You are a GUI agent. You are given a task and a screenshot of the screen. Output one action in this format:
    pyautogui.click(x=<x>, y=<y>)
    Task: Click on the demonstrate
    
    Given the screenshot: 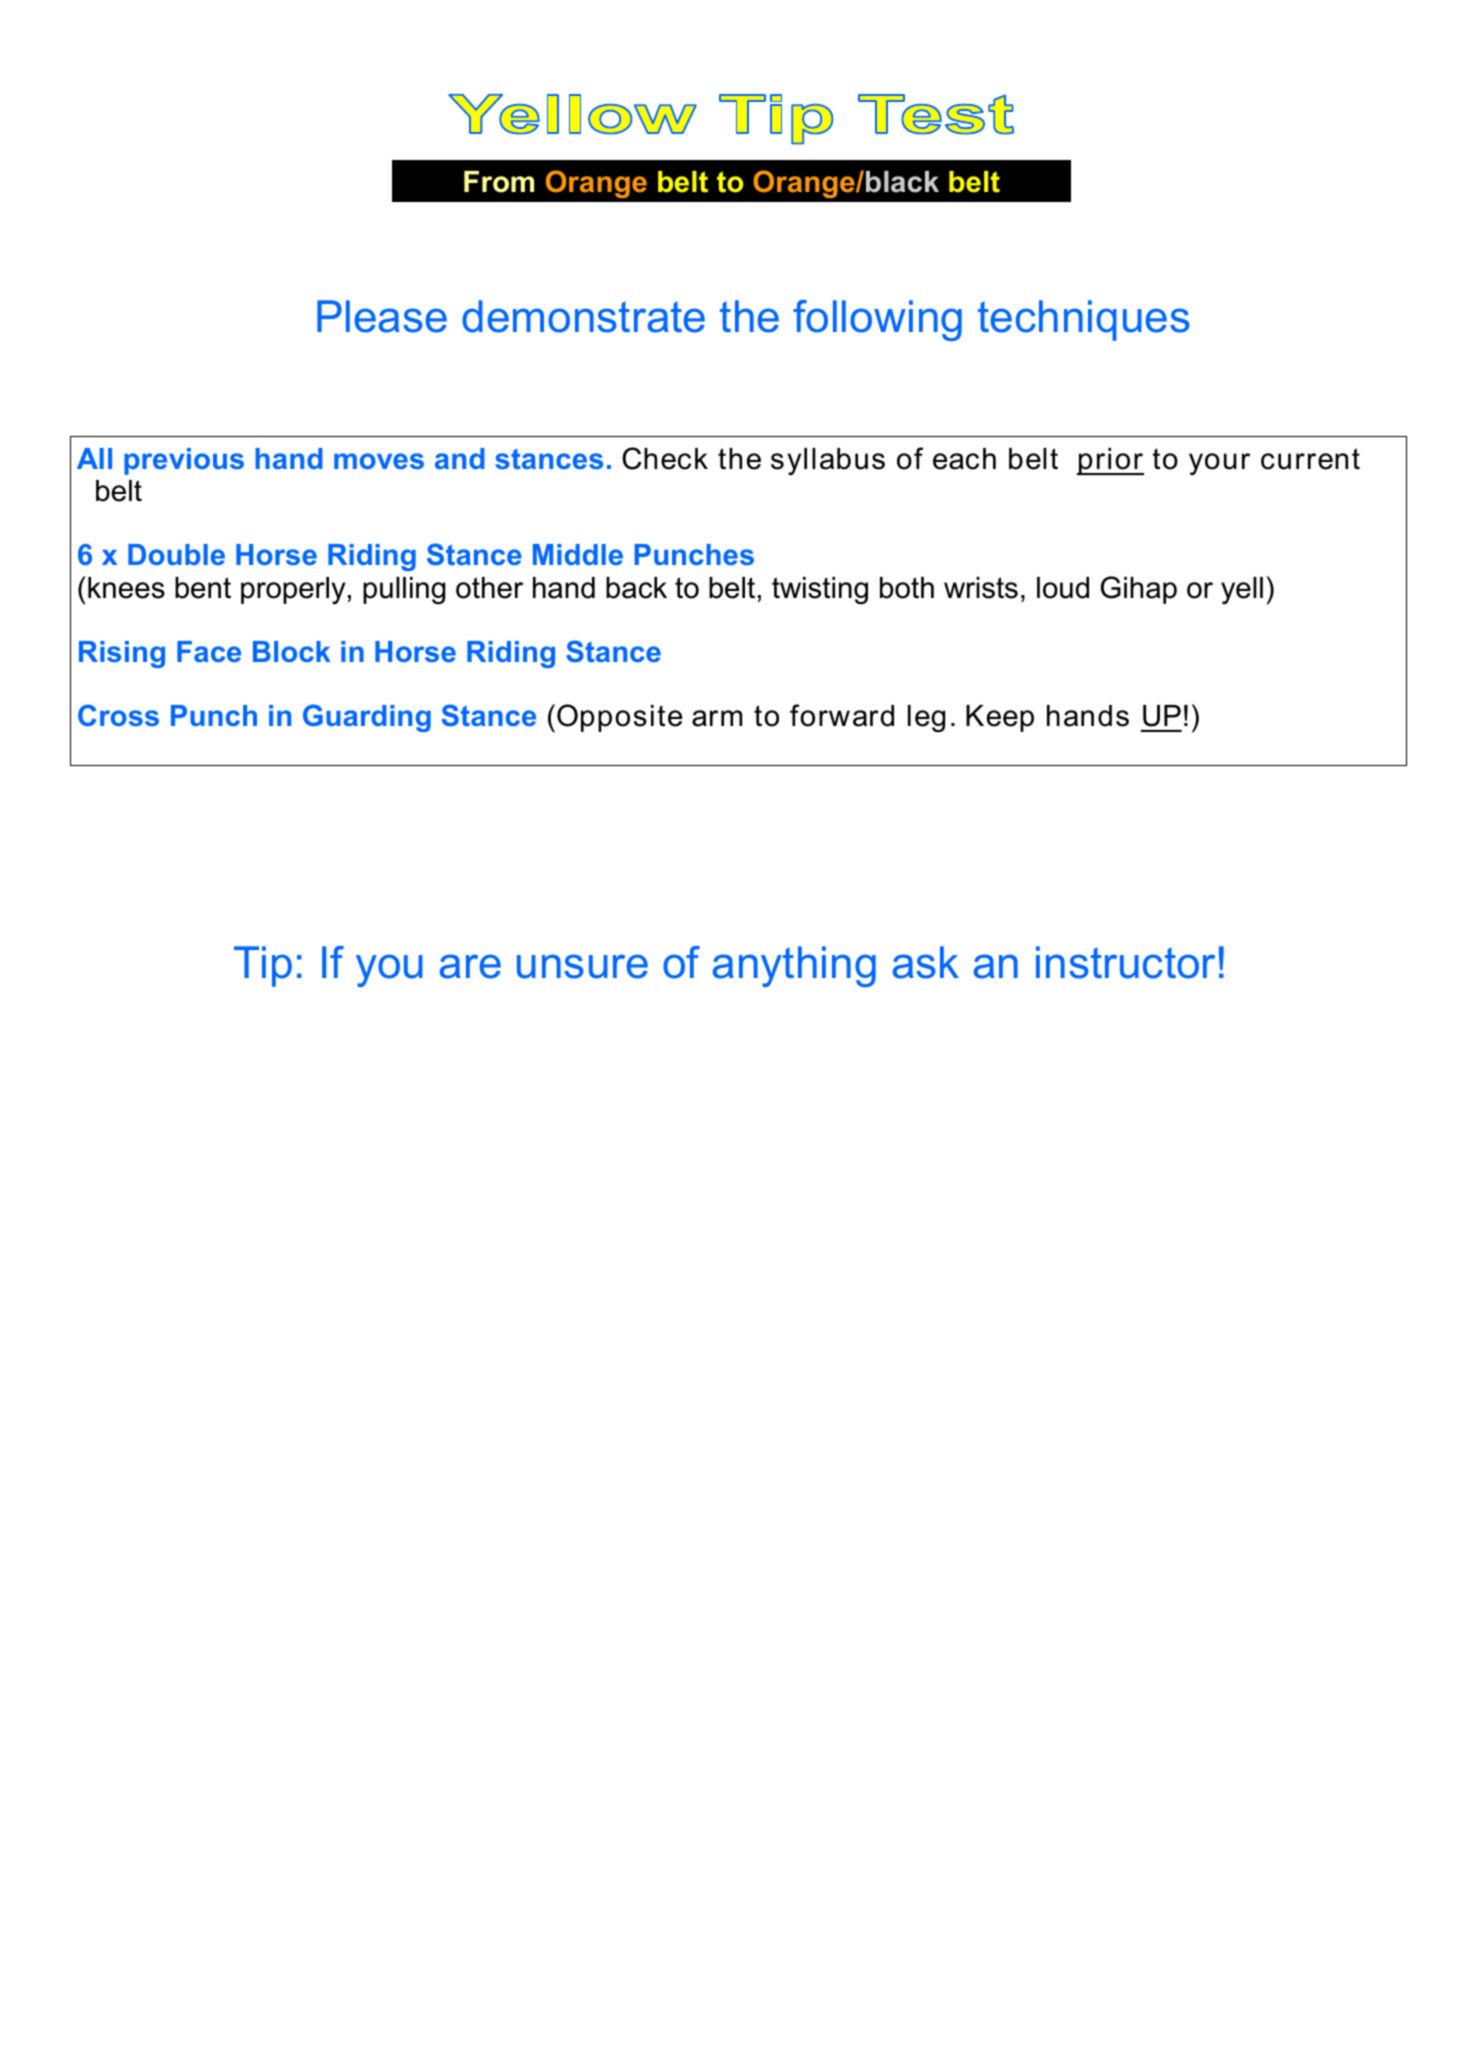 What is the action you would take?
    pyautogui.click(x=583, y=316)
